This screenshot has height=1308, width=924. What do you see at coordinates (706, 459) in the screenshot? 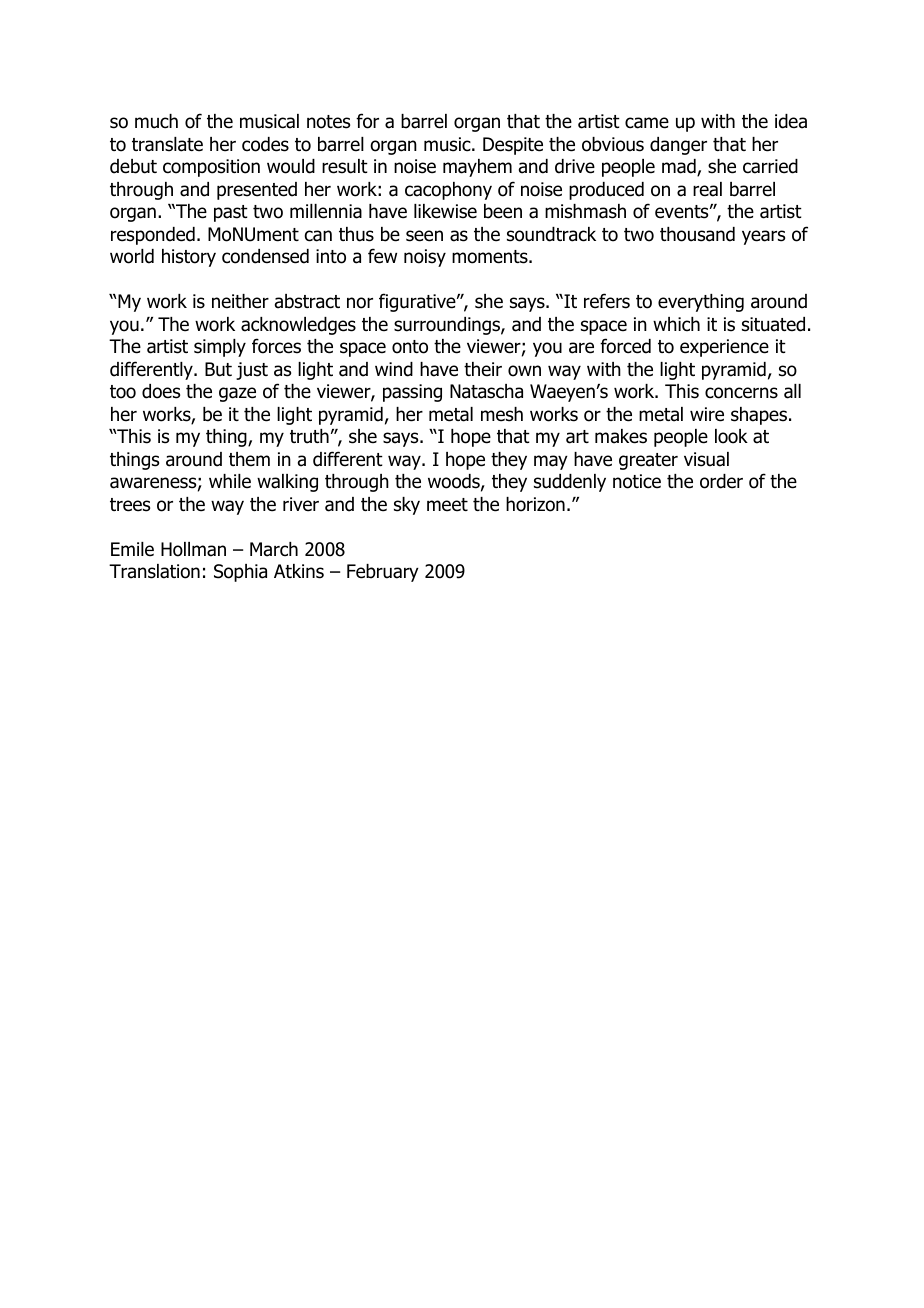
I see `visual` at bounding box center [706, 459].
